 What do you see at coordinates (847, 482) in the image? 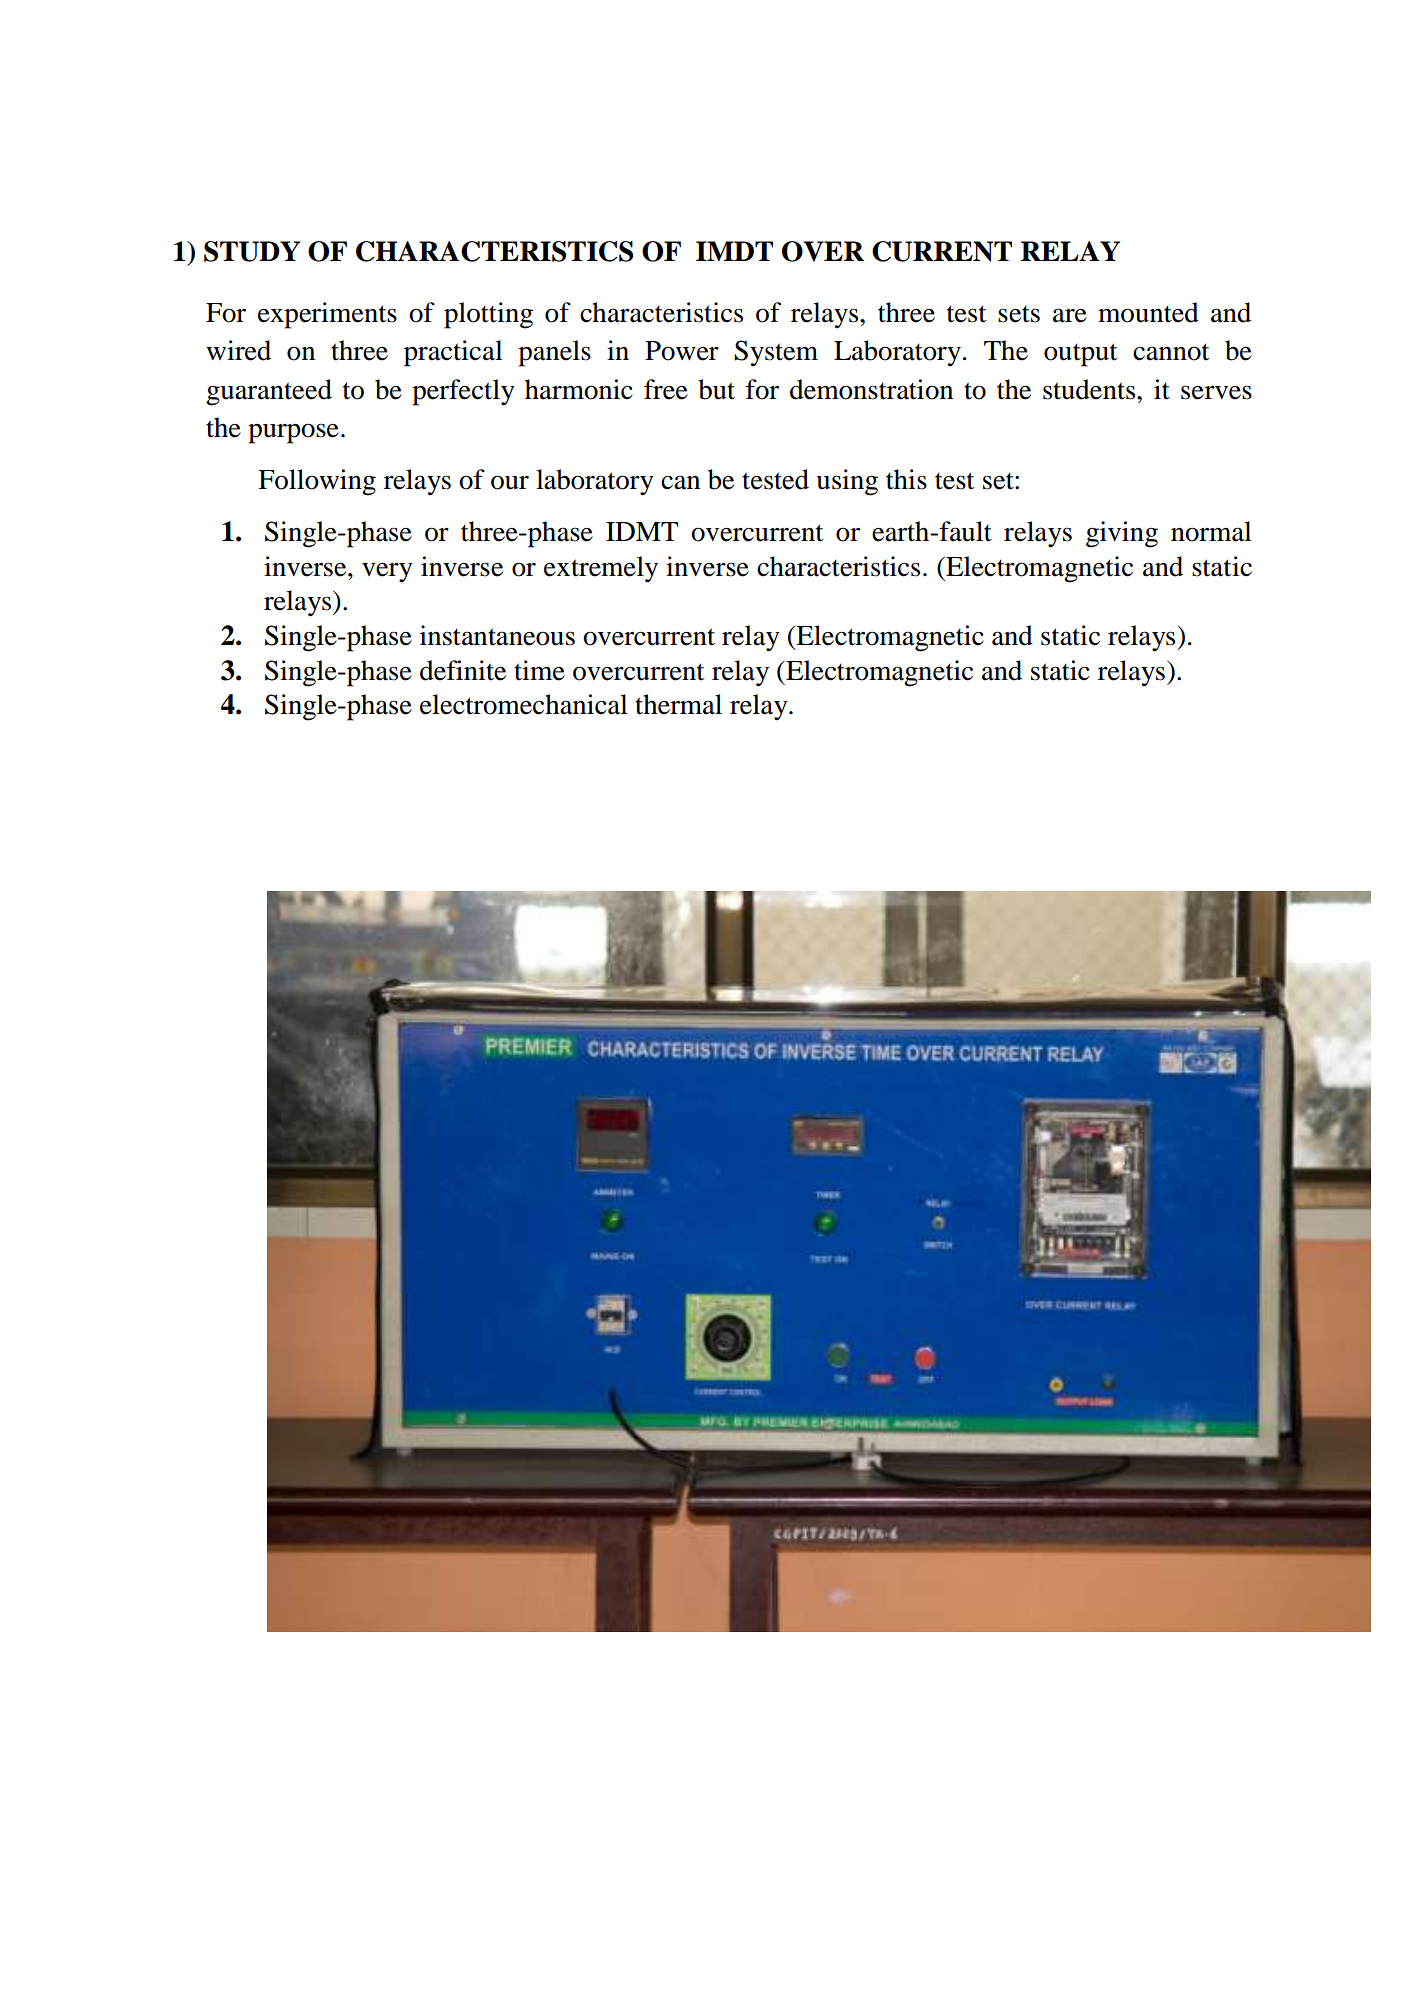
I see `using` at bounding box center [847, 482].
